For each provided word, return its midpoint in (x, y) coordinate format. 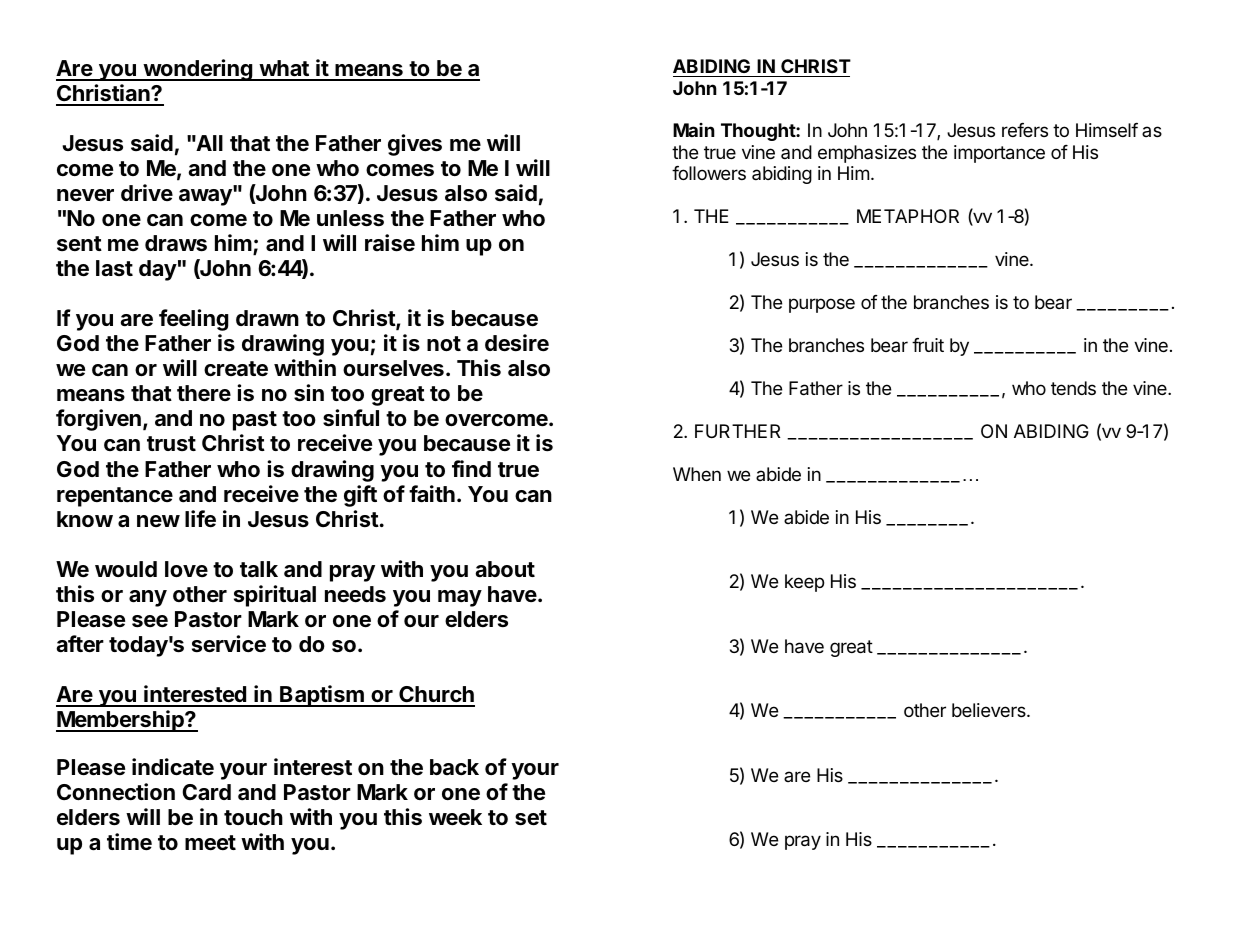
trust (171, 443)
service (229, 644)
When (697, 474)
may (460, 598)
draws (176, 243)
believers (990, 710)
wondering (198, 70)
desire (517, 343)
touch (253, 817)
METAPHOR (908, 216)
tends (1073, 388)
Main (694, 130)
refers (1025, 130)
